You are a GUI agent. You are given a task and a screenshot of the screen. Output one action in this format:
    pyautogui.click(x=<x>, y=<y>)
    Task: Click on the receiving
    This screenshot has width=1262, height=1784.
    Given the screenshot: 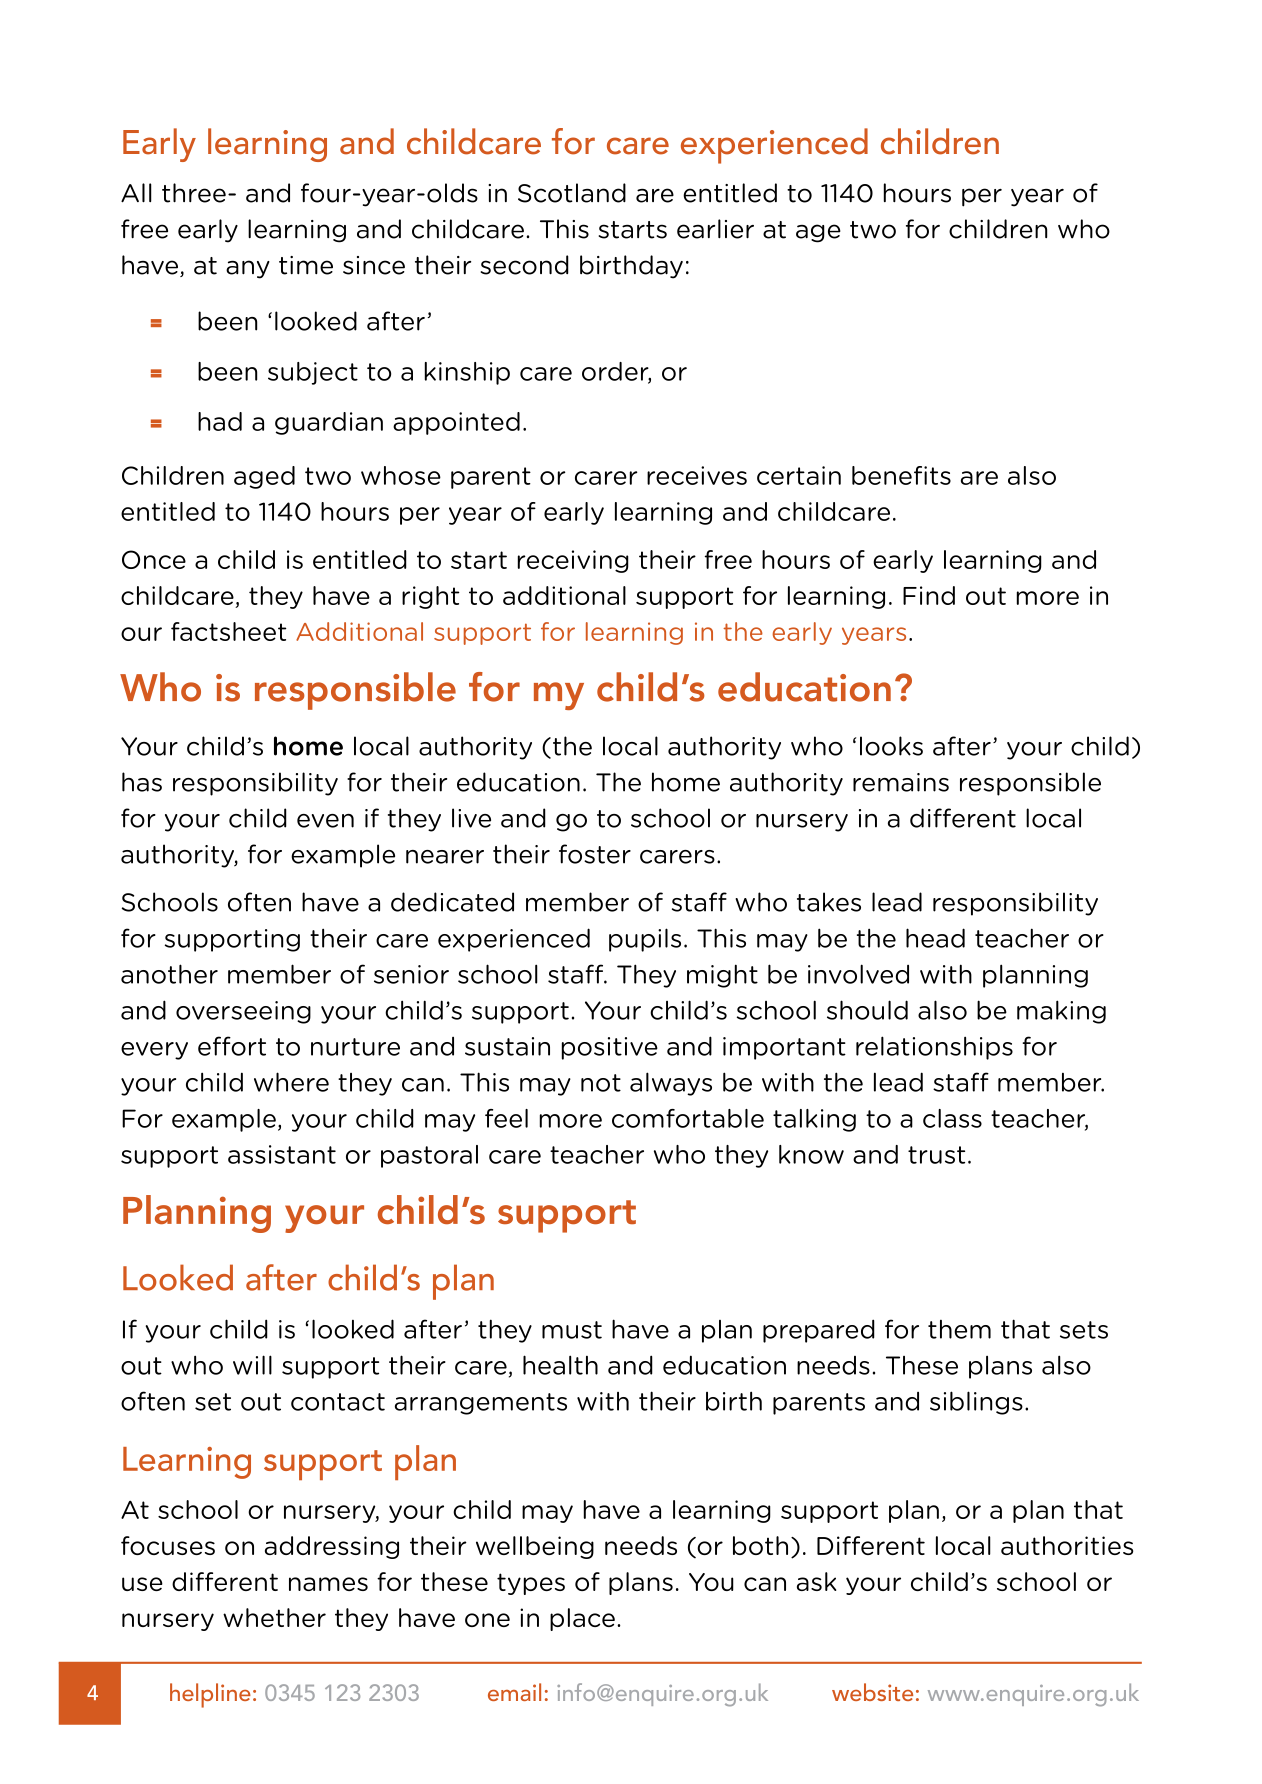 What is the action you would take?
    pyautogui.click(x=573, y=561)
